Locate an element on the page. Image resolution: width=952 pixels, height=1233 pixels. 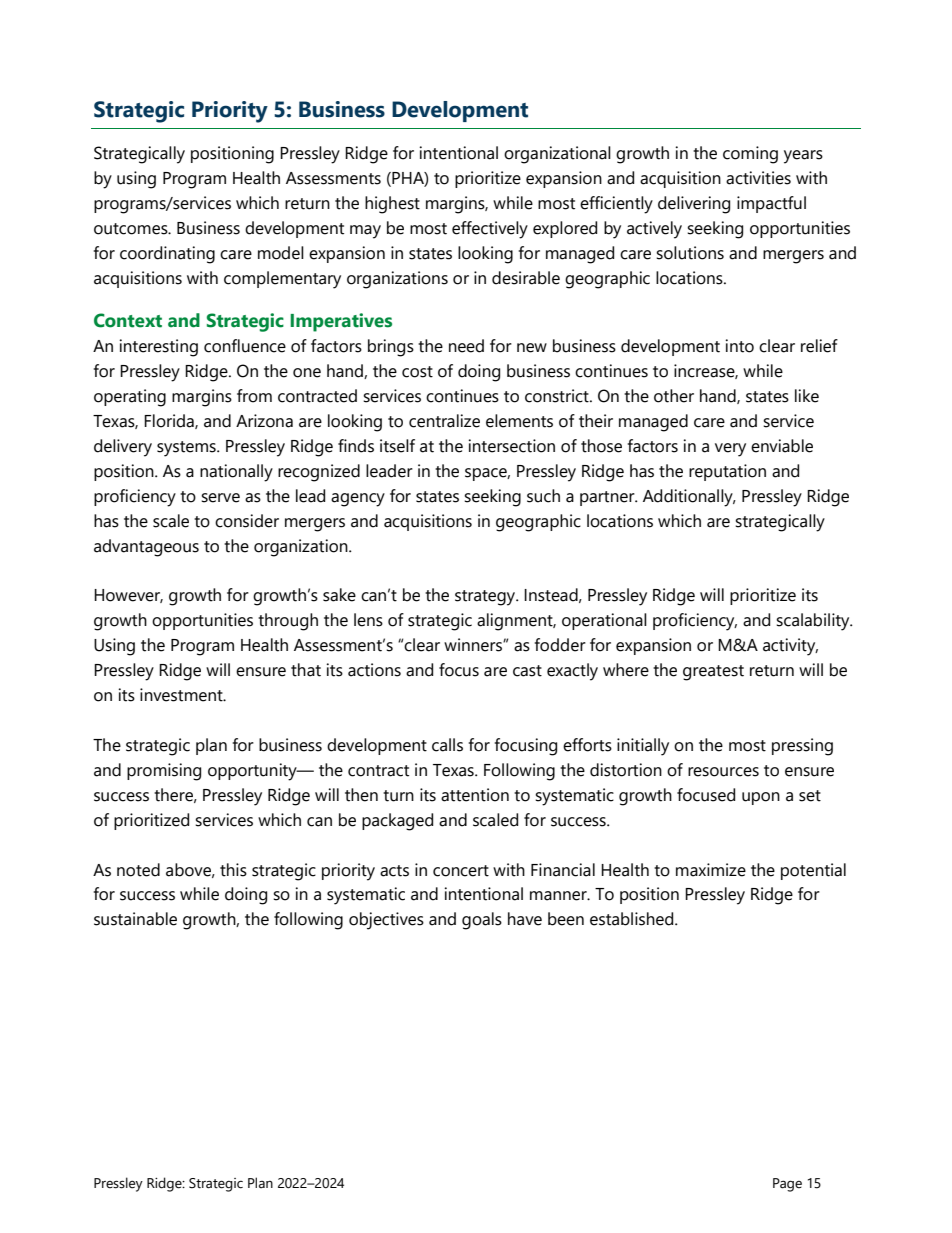
activities is located at coordinates (758, 178).
